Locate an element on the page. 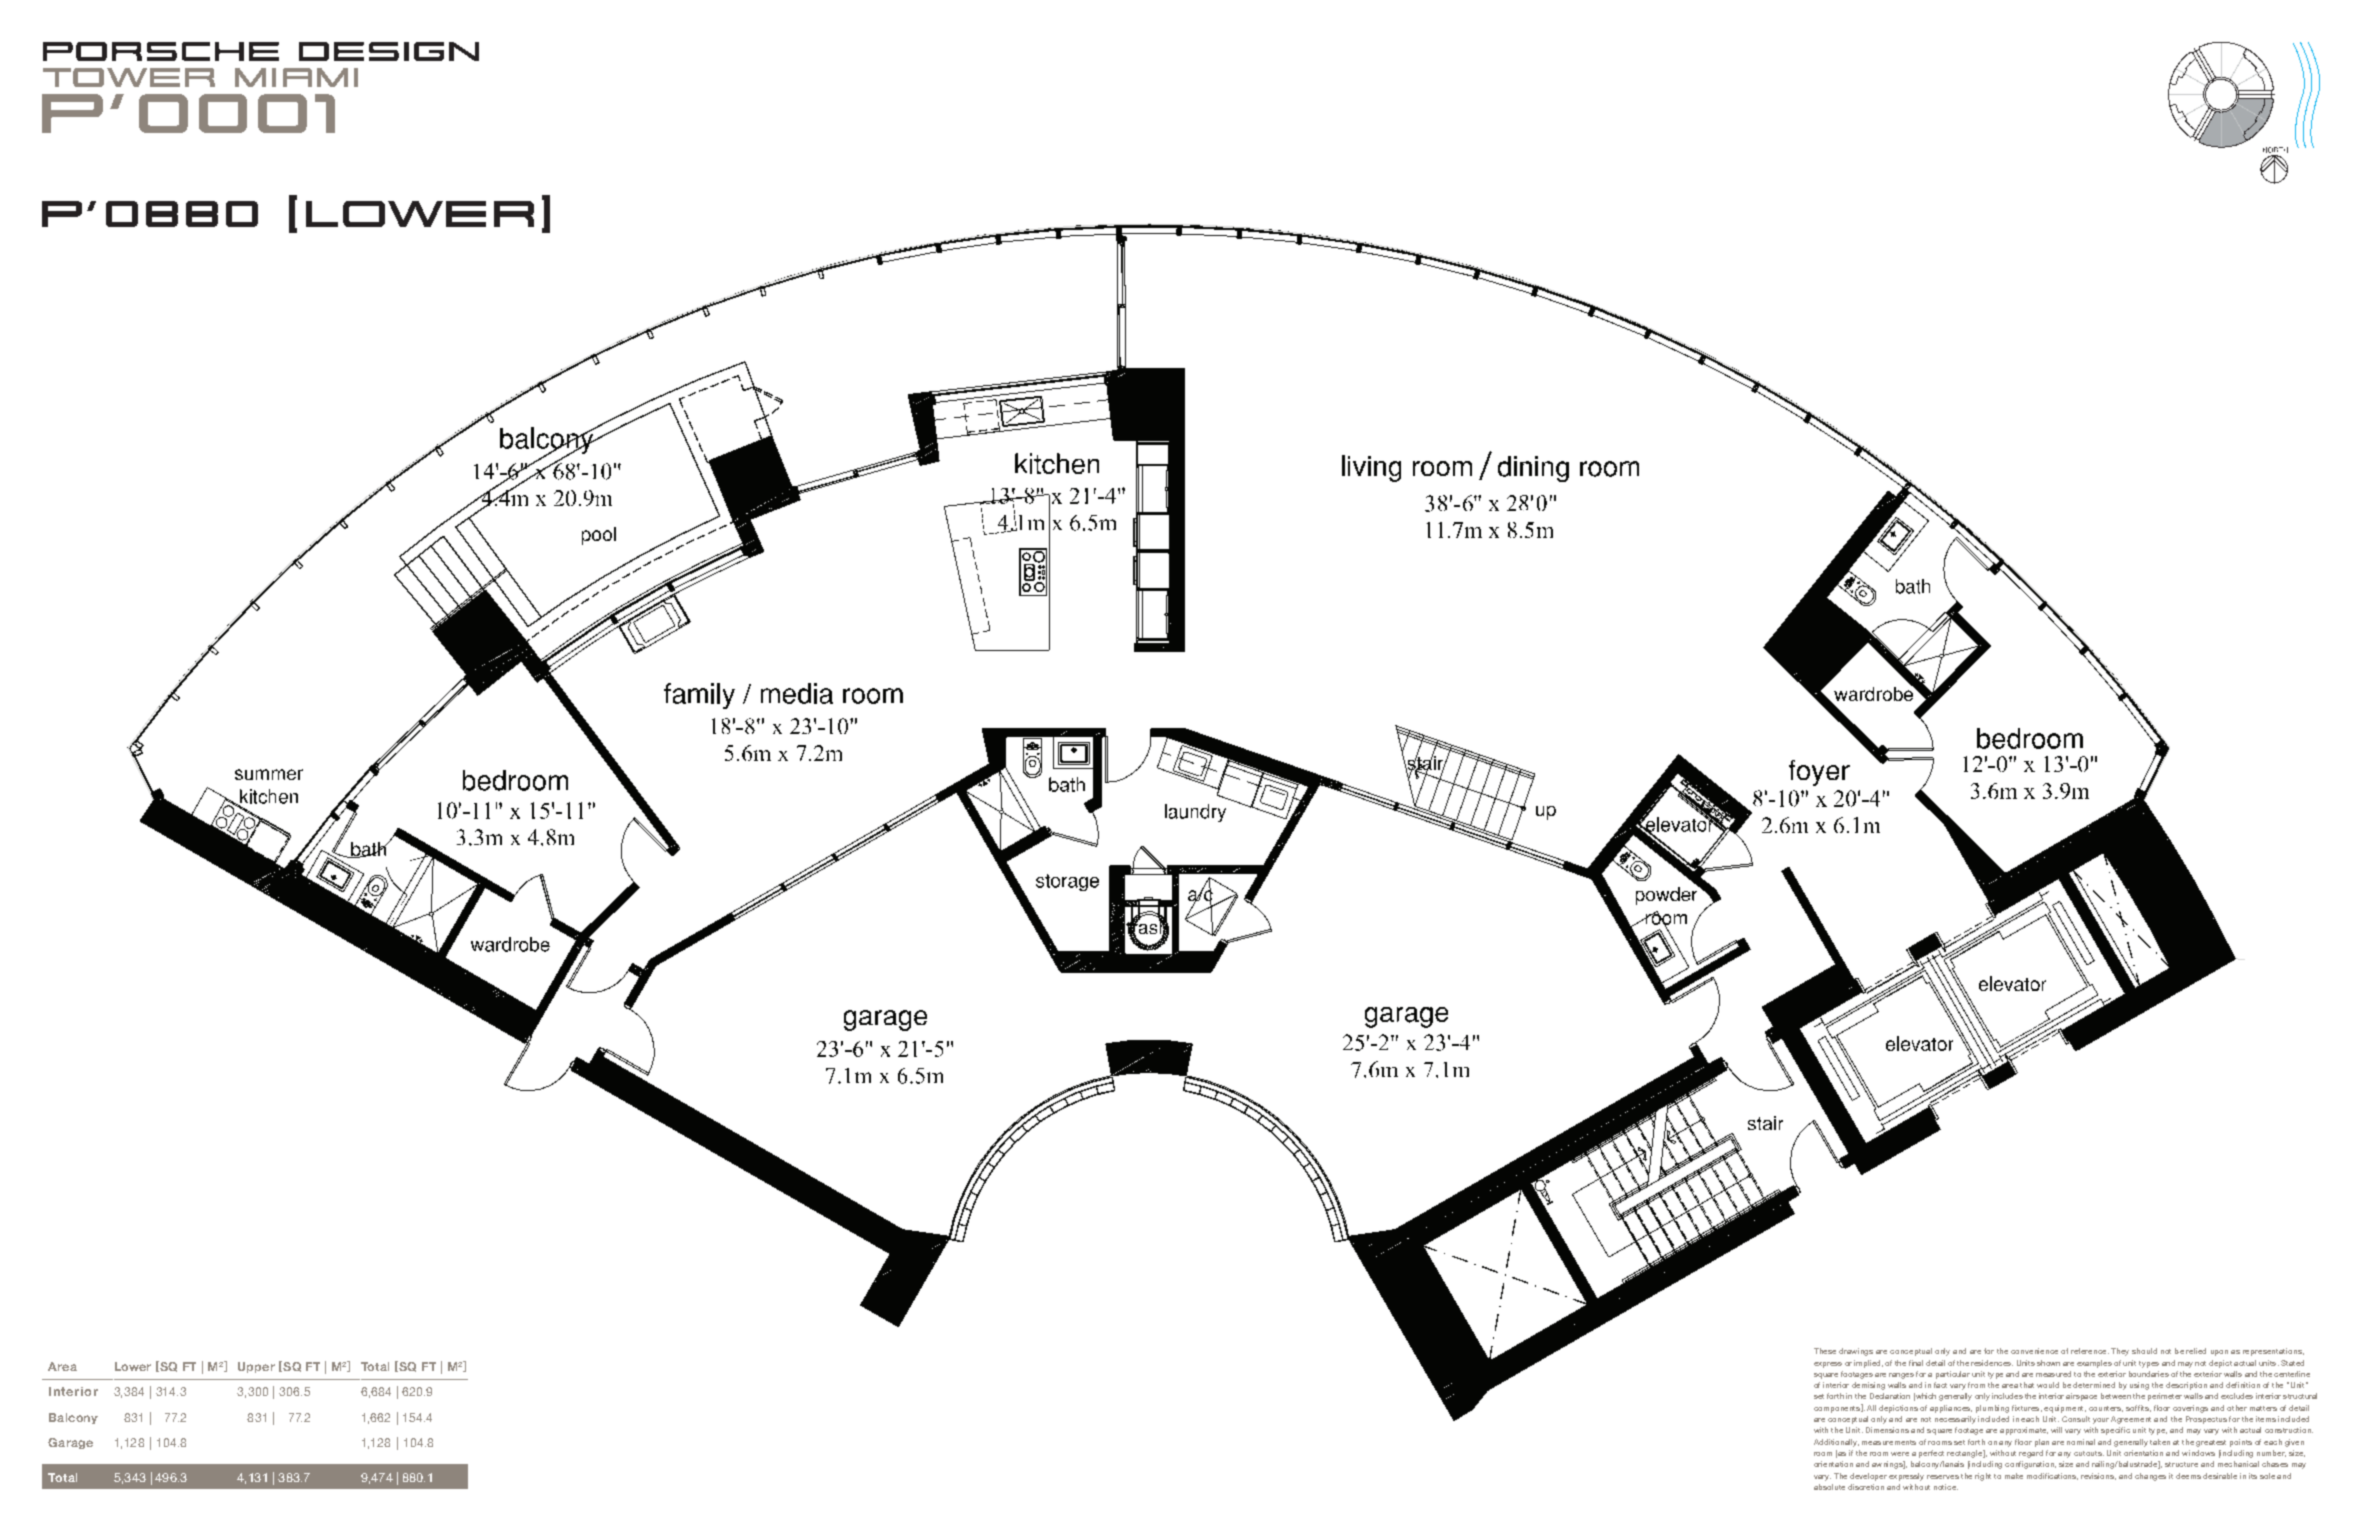  particular is located at coordinates (1953, 1375).
